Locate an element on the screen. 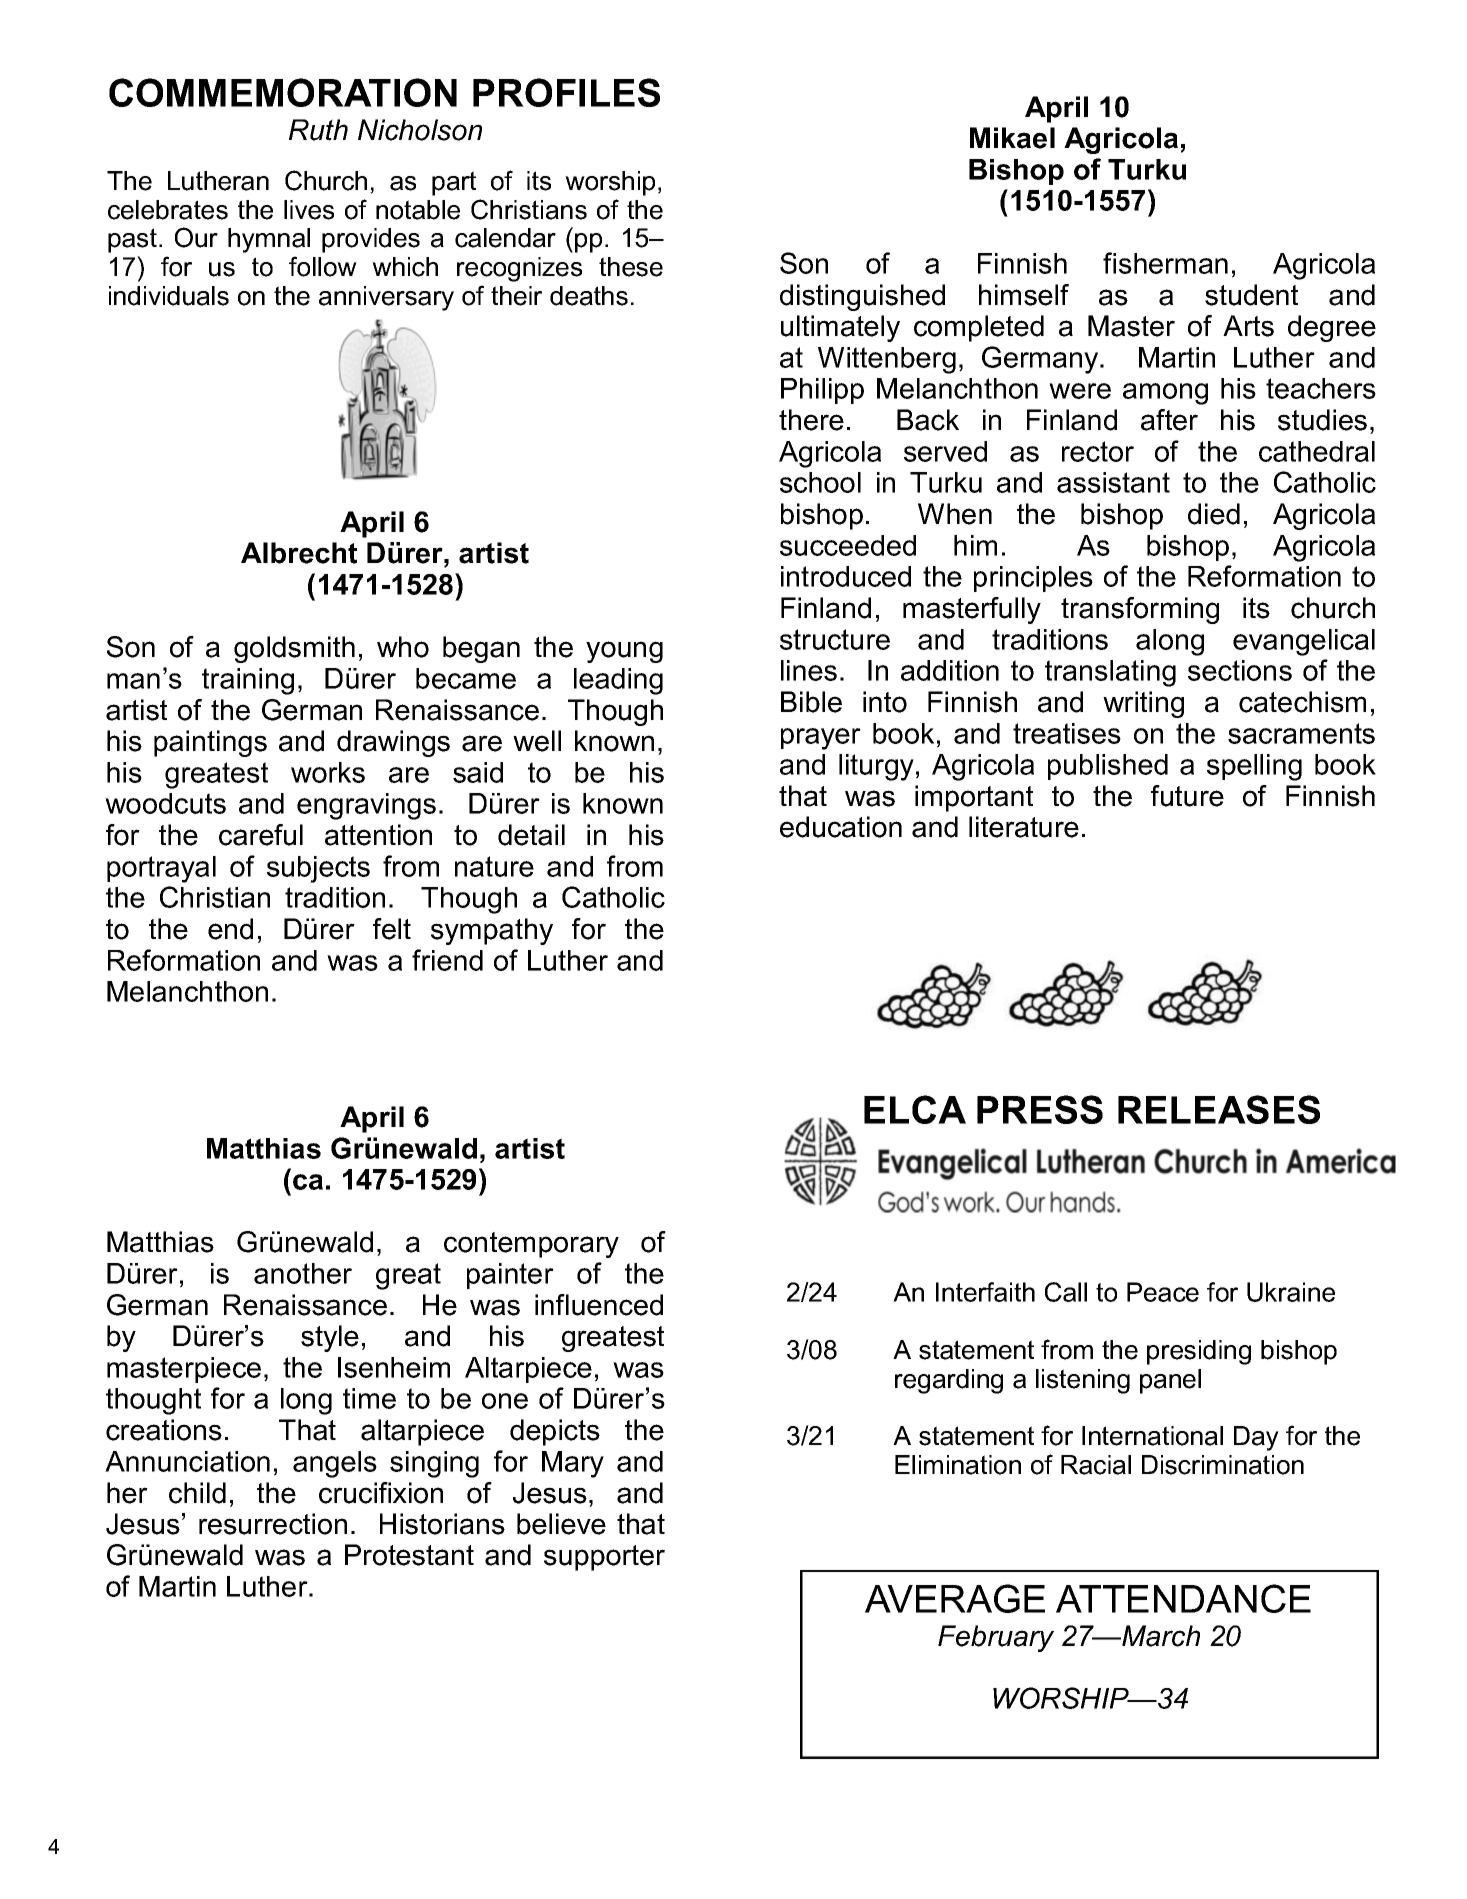  ELCA is located at coordinates (915, 1109).
